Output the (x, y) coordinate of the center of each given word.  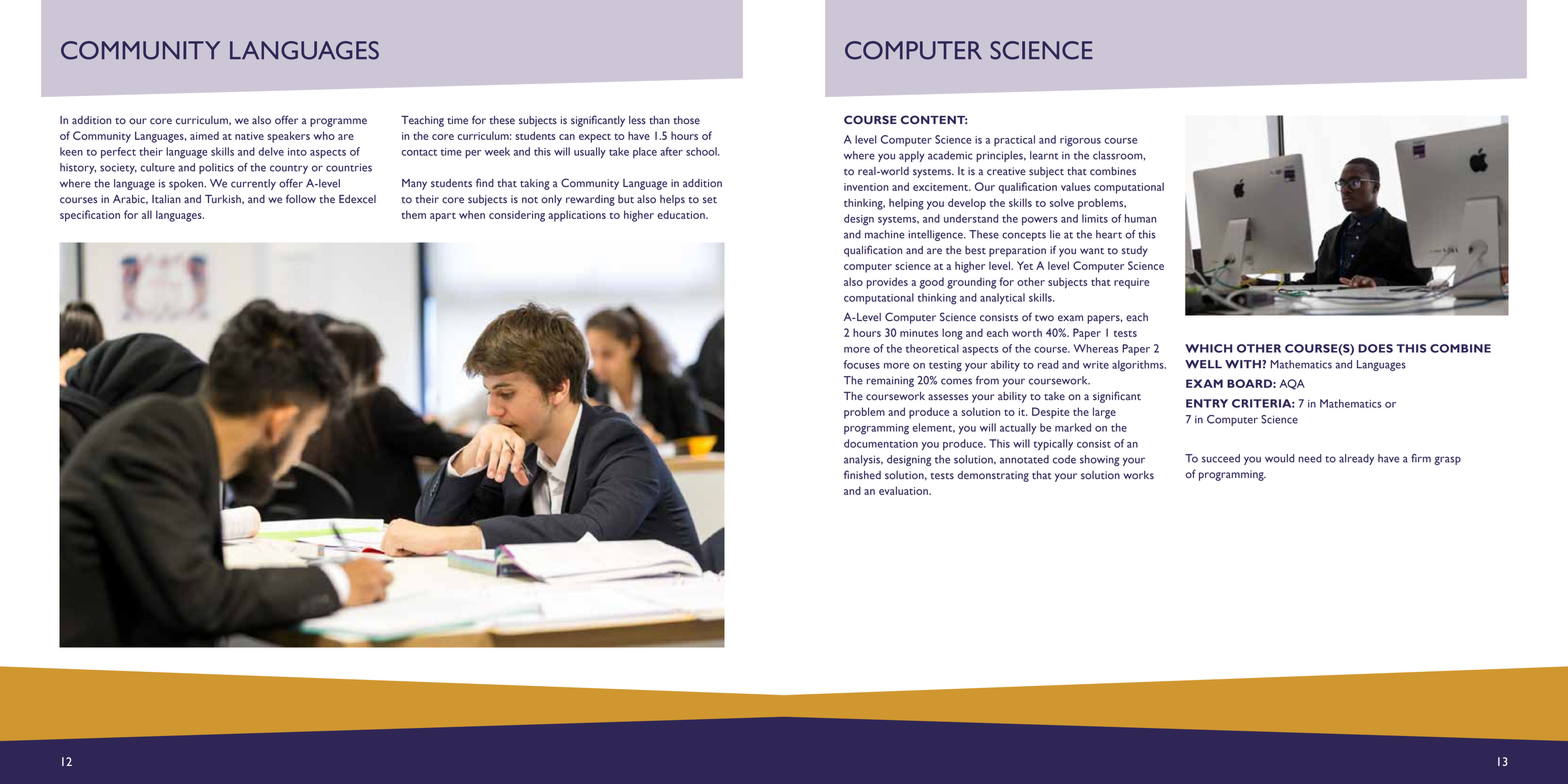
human (1140, 218)
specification (90, 216)
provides (887, 283)
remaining (890, 381)
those (686, 120)
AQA (1292, 384)
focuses (862, 364)
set (710, 200)
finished (862, 475)
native (249, 136)
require (1131, 283)
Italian (166, 199)
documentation (881, 443)
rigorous (1080, 141)
